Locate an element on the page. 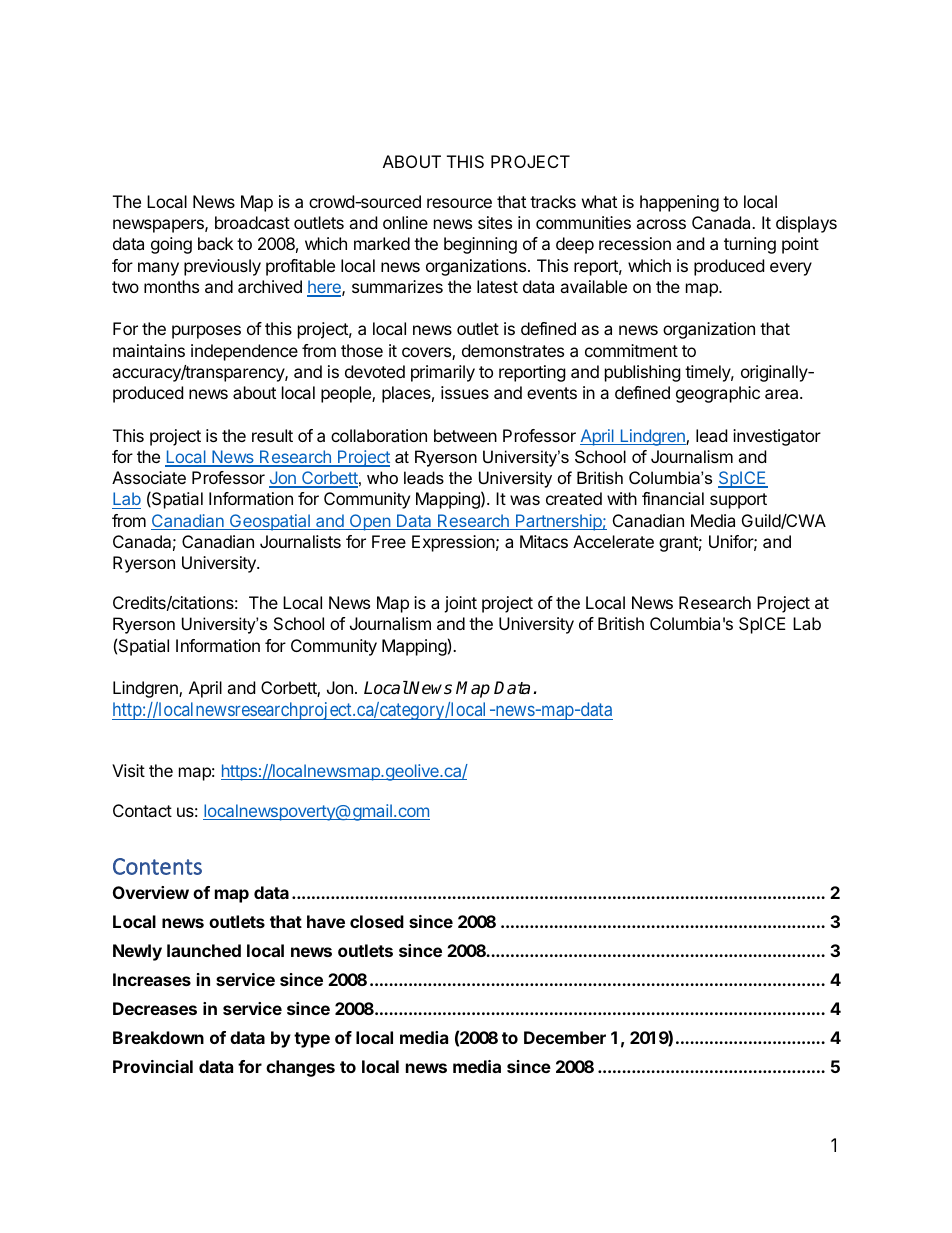  December is located at coordinates (565, 1037).
